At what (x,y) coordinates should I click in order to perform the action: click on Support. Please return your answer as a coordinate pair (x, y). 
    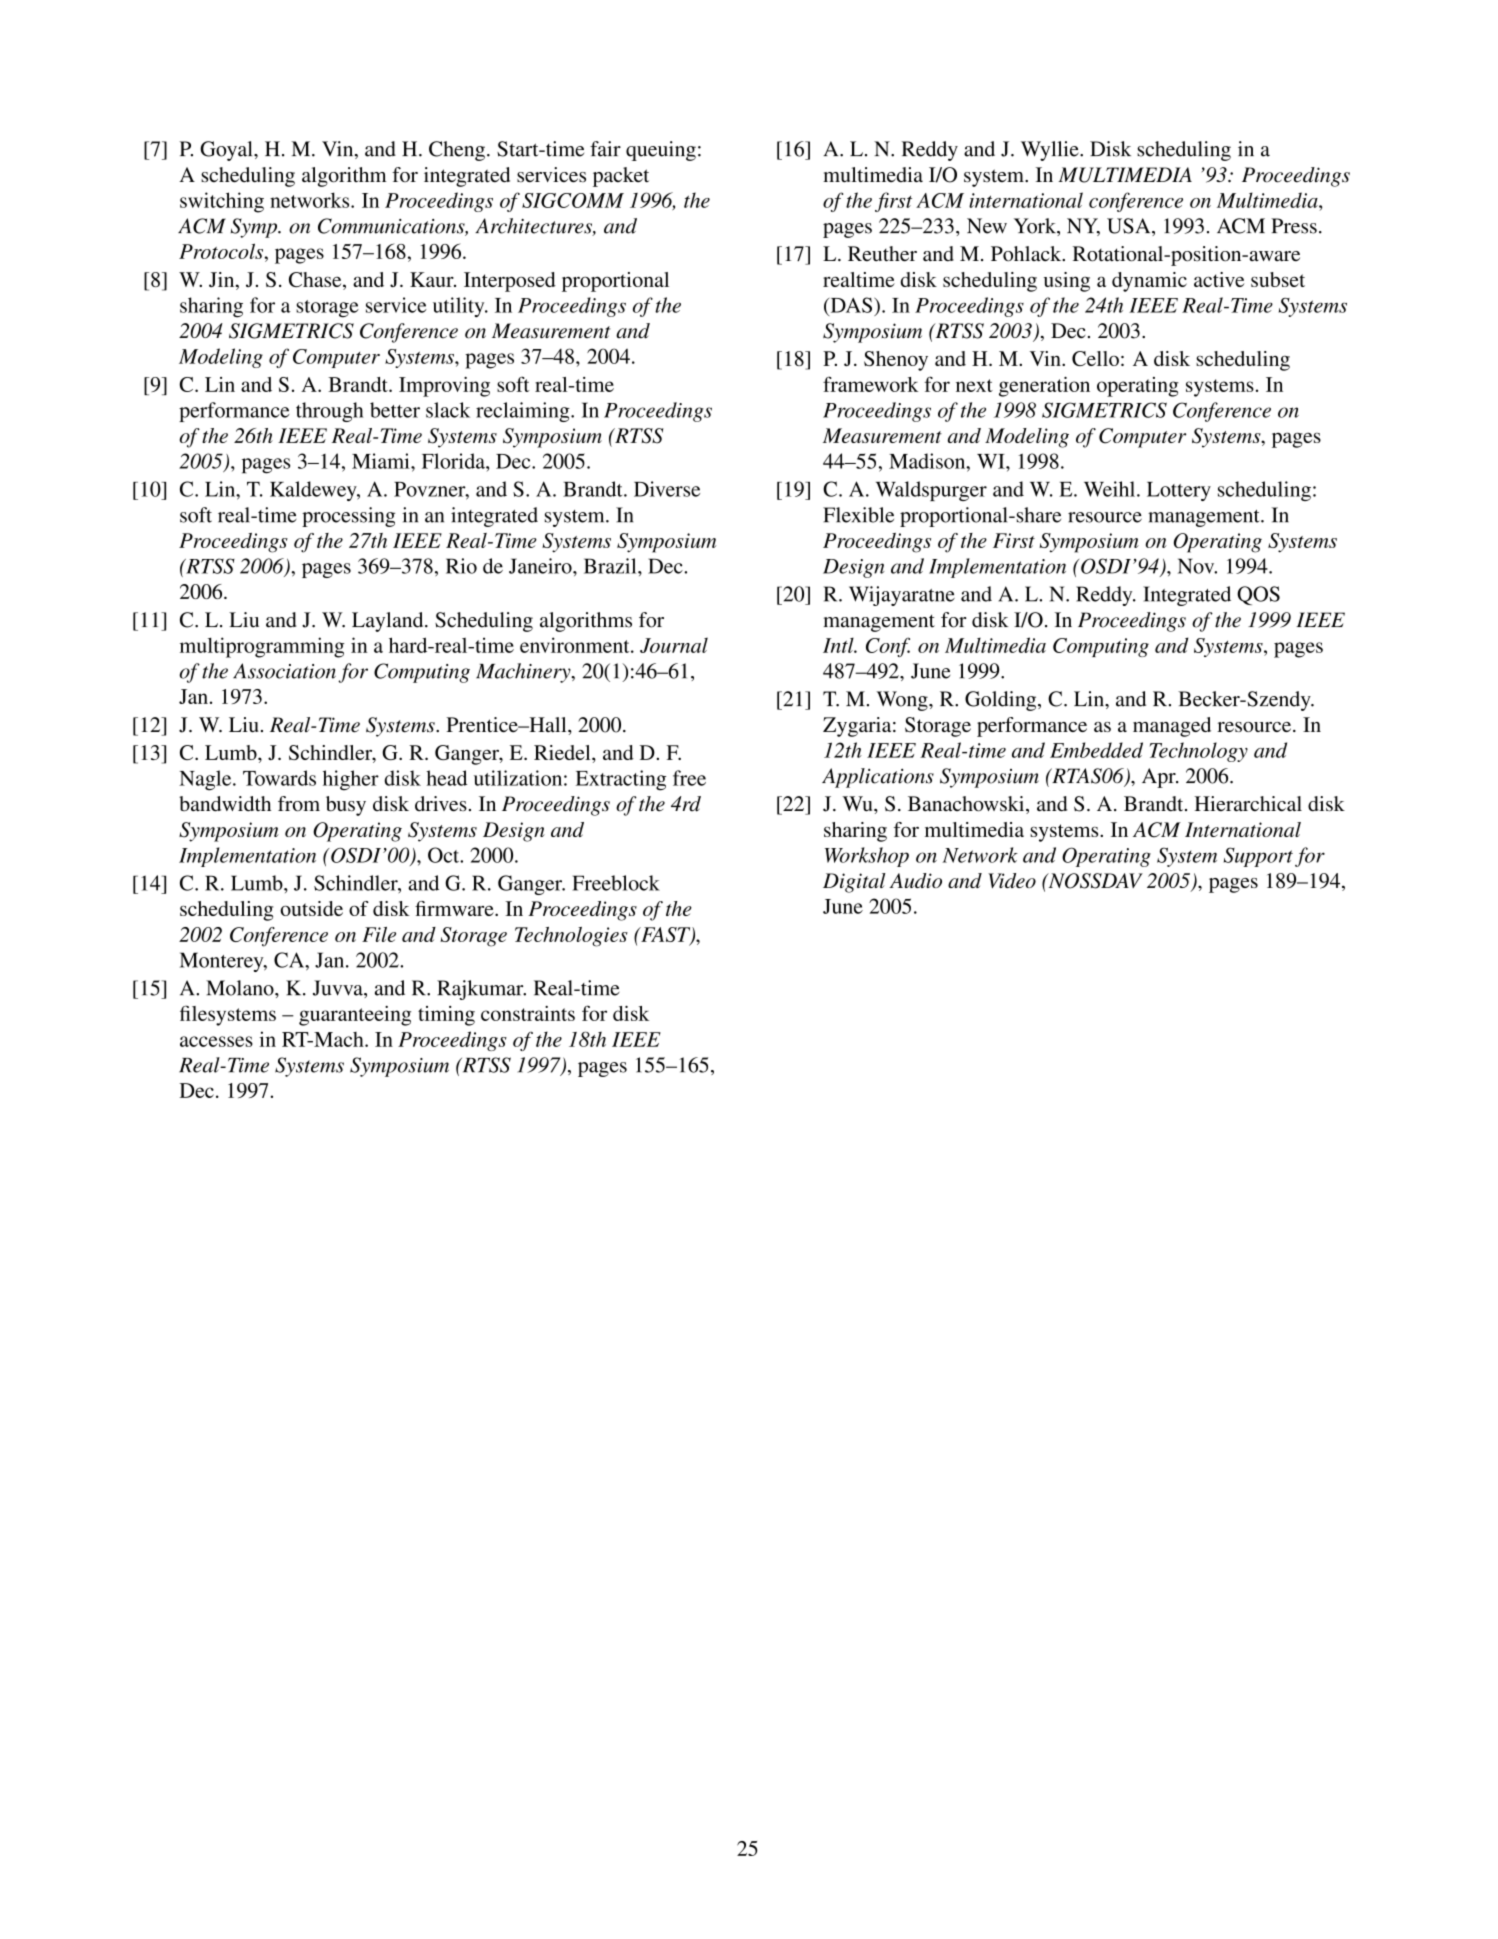
    Looking at the image, I should click on (1258, 857).
